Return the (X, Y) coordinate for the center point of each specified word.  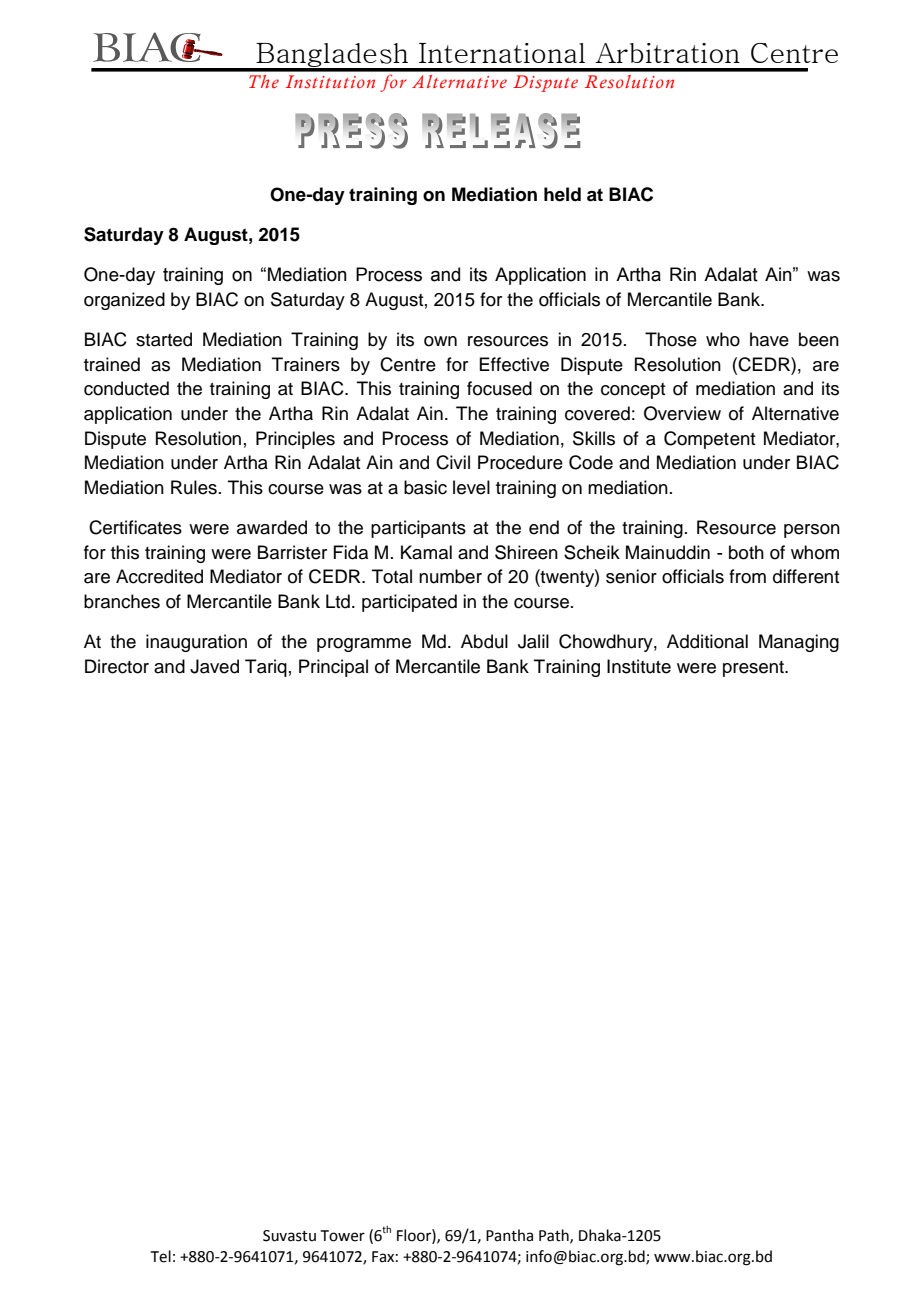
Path (555, 1236)
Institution (330, 82)
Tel (161, 1256)
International (502, 53)
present (754, 669)
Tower (343, 1236)
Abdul (484, 641)
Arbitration (667, 53)
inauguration (196, 643)
